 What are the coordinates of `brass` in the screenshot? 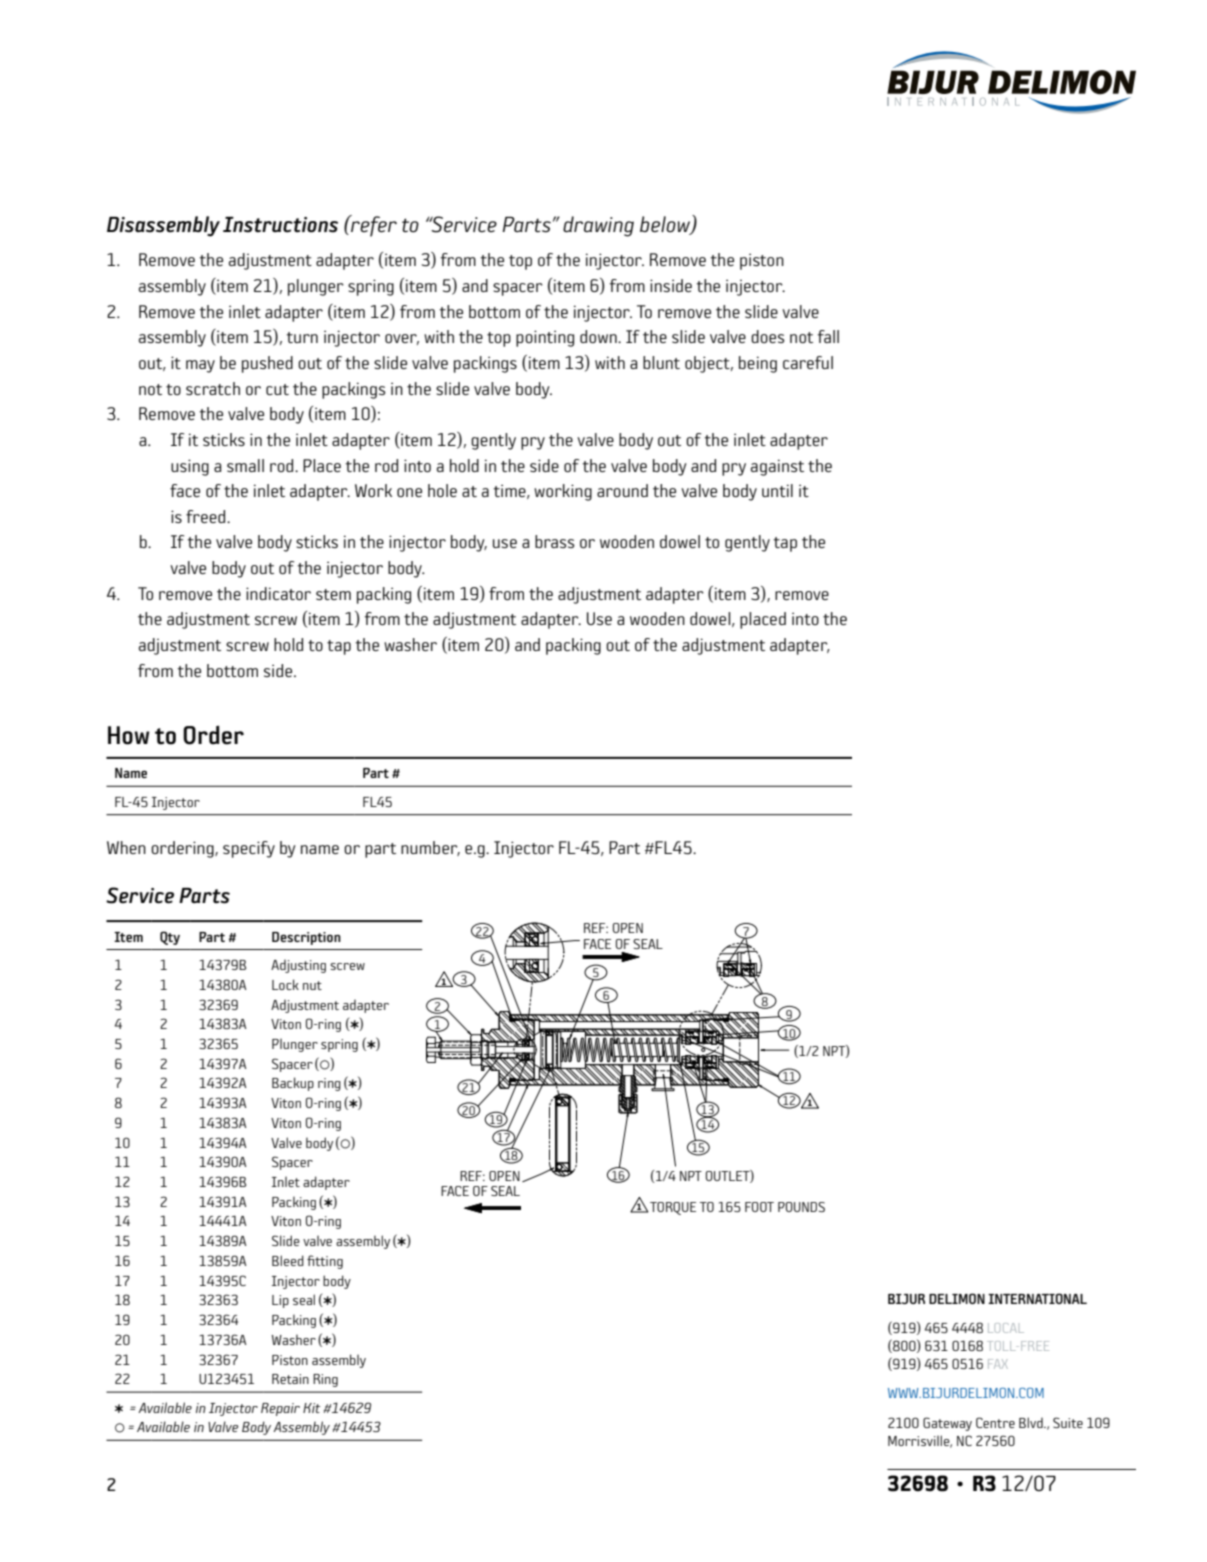 It's located at (555, 541).
